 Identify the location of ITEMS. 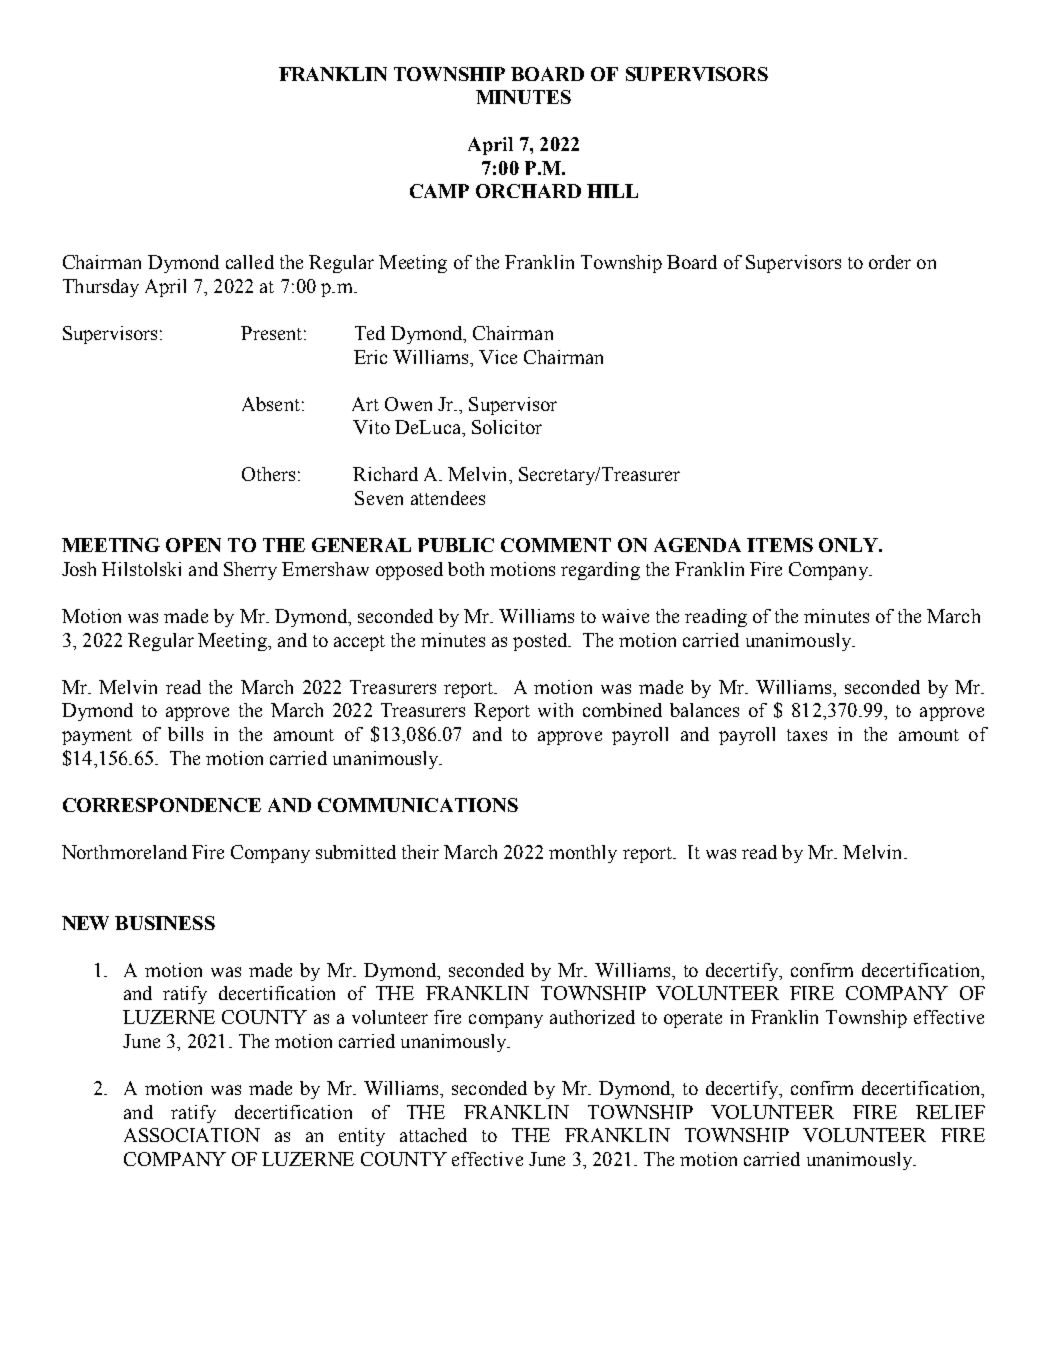
(780, 545).
